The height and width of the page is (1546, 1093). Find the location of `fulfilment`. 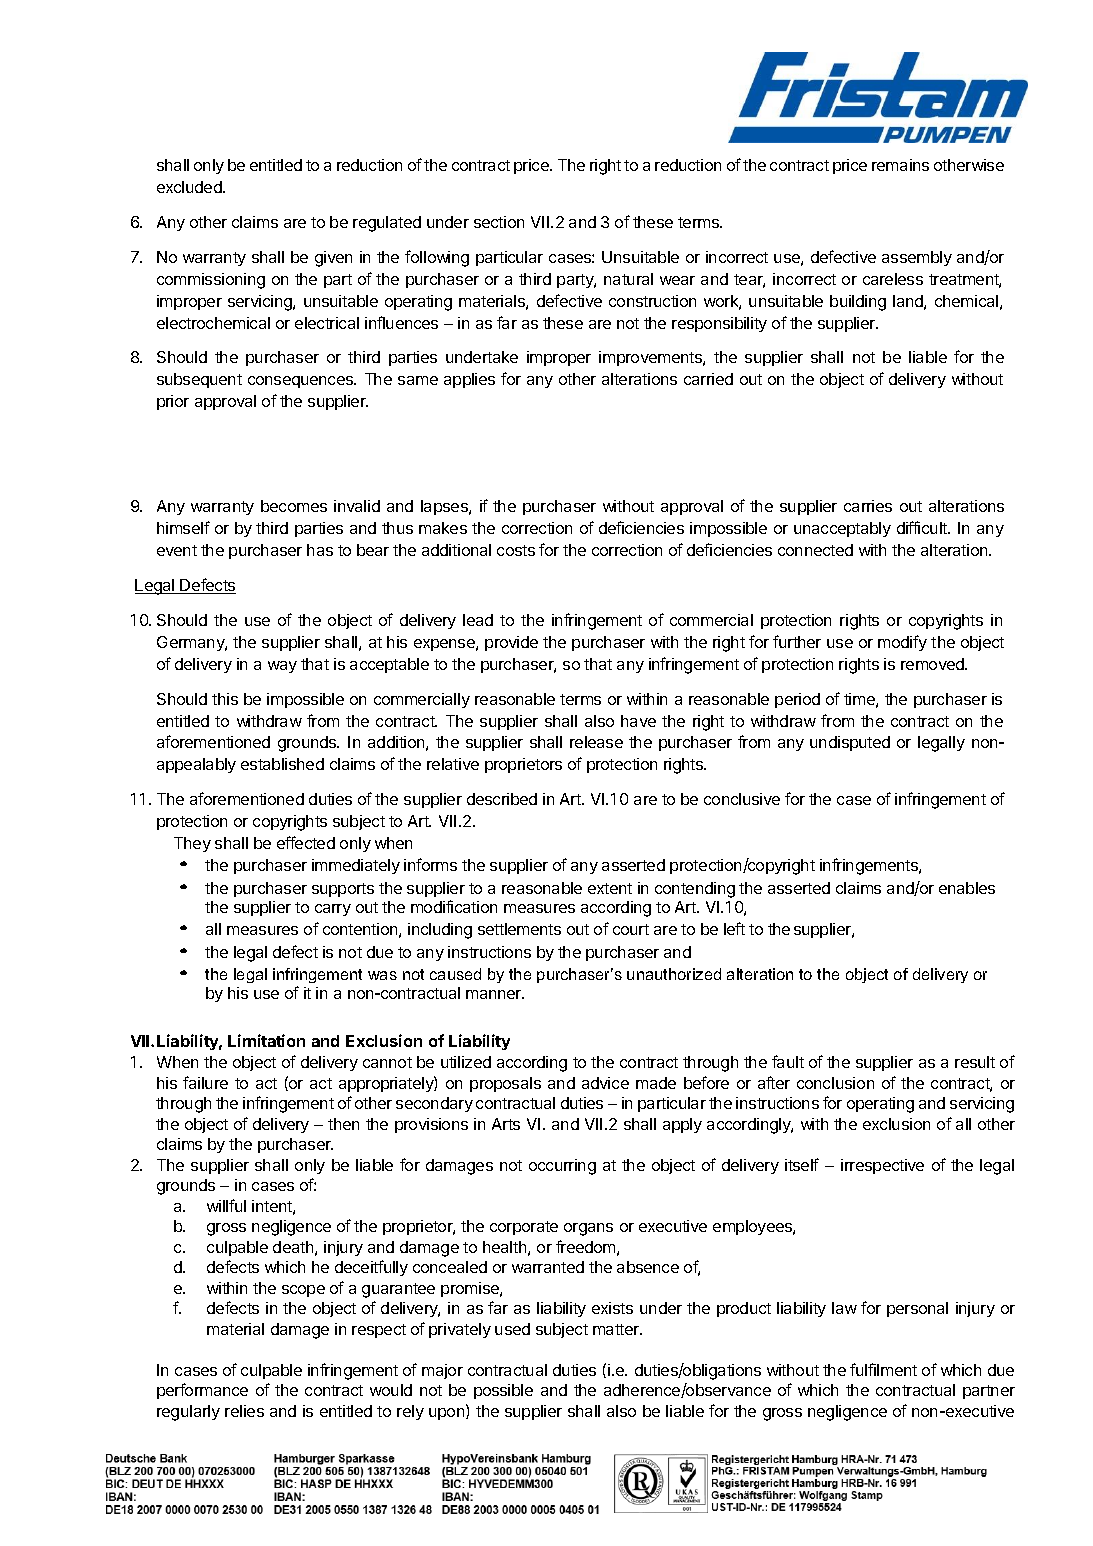

fulfilment is located at coordinates (883, 1369).
